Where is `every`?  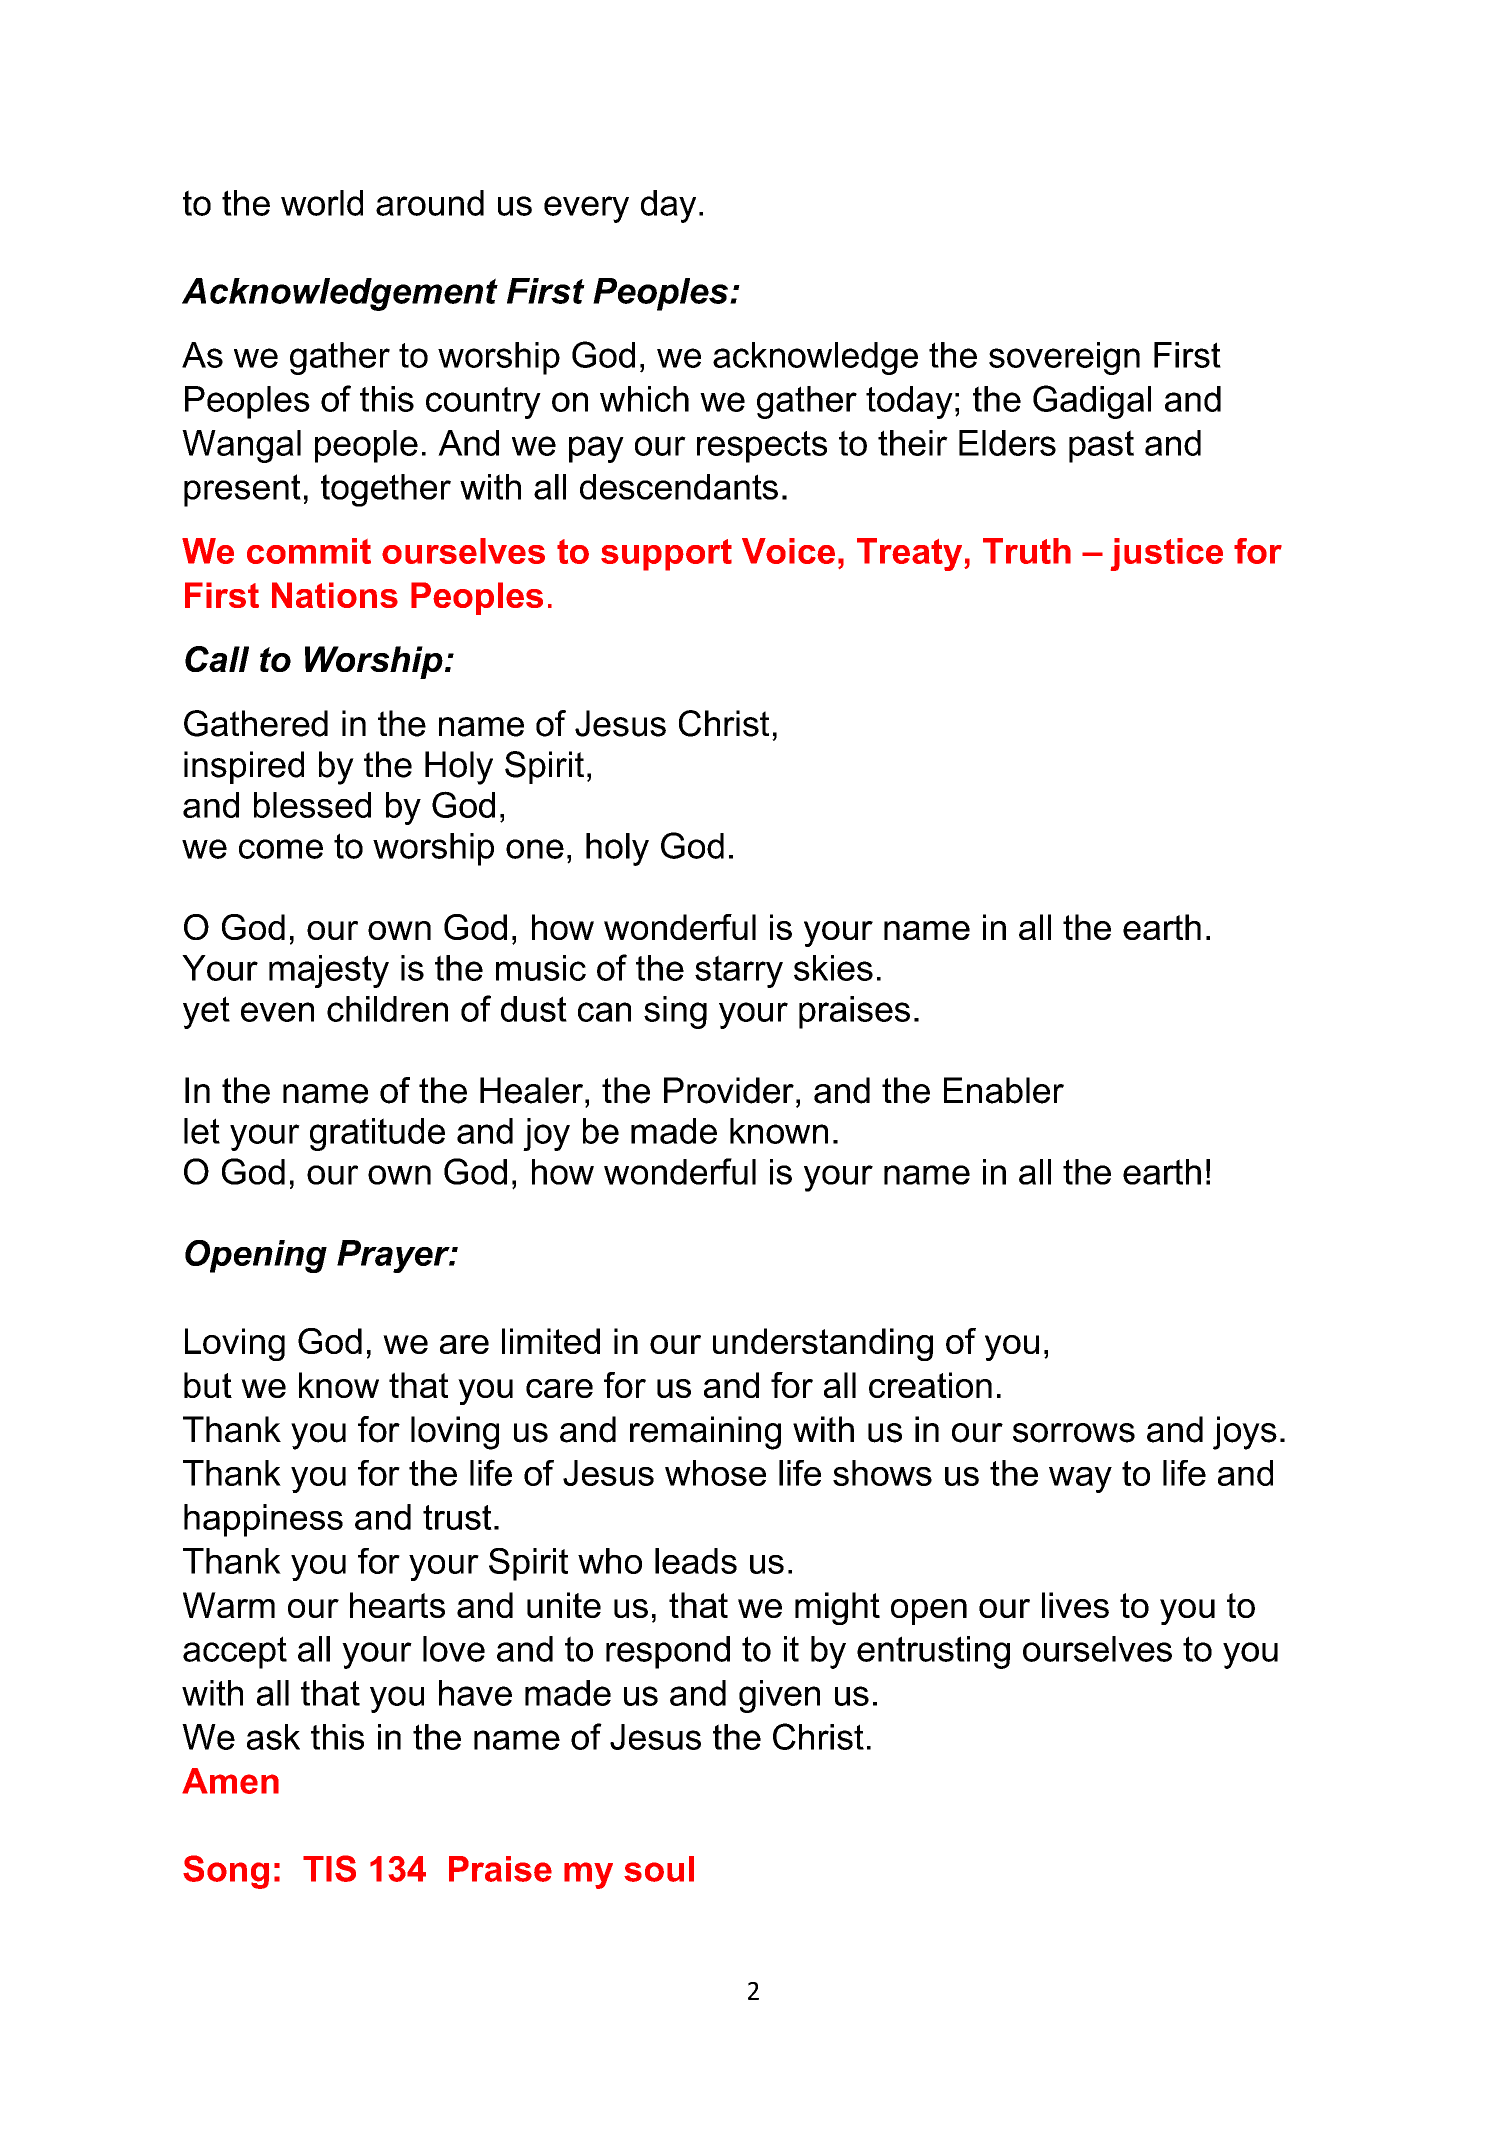 every is located at coordinates (586, 209).
